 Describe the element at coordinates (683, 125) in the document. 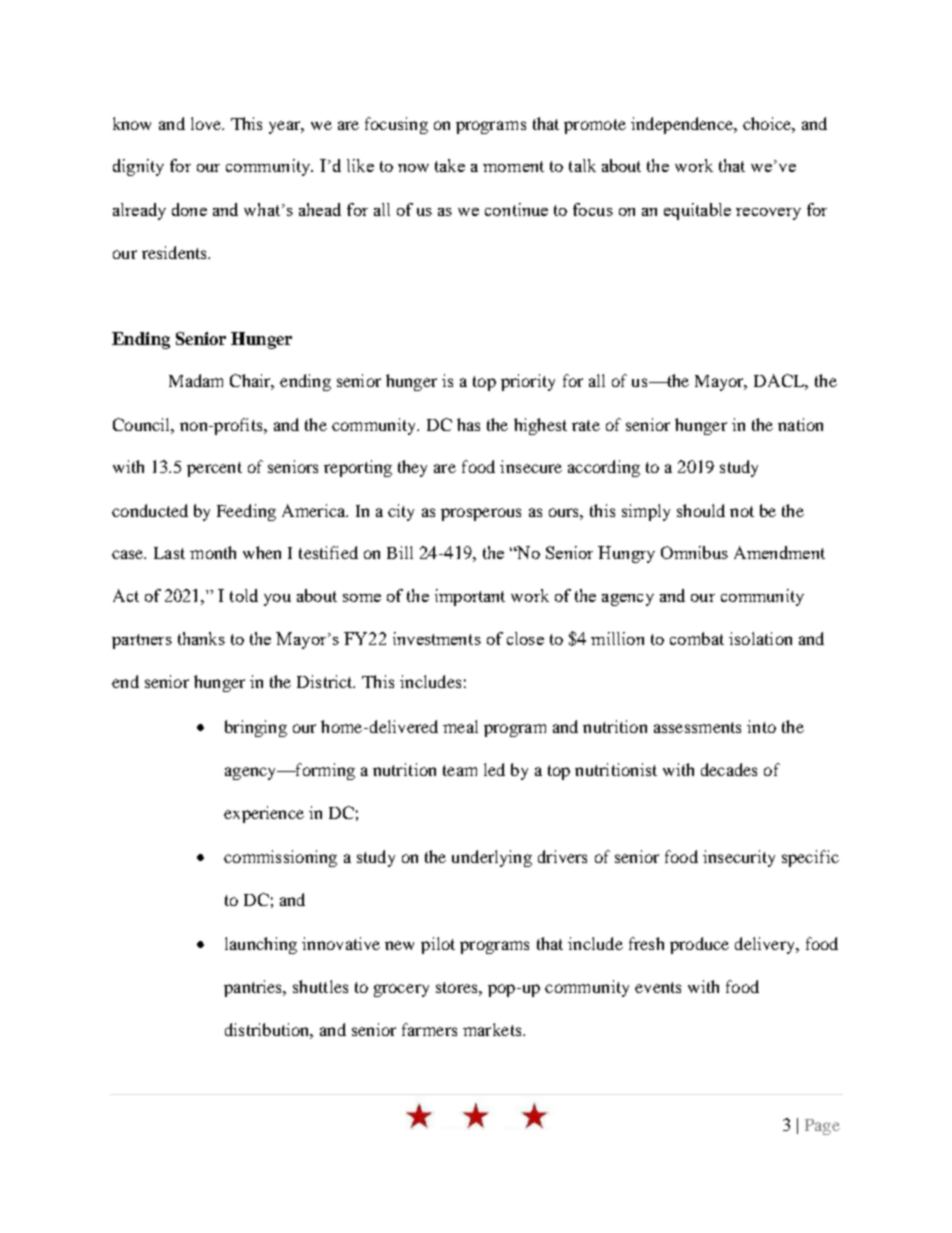

I see `independence` at that location.
